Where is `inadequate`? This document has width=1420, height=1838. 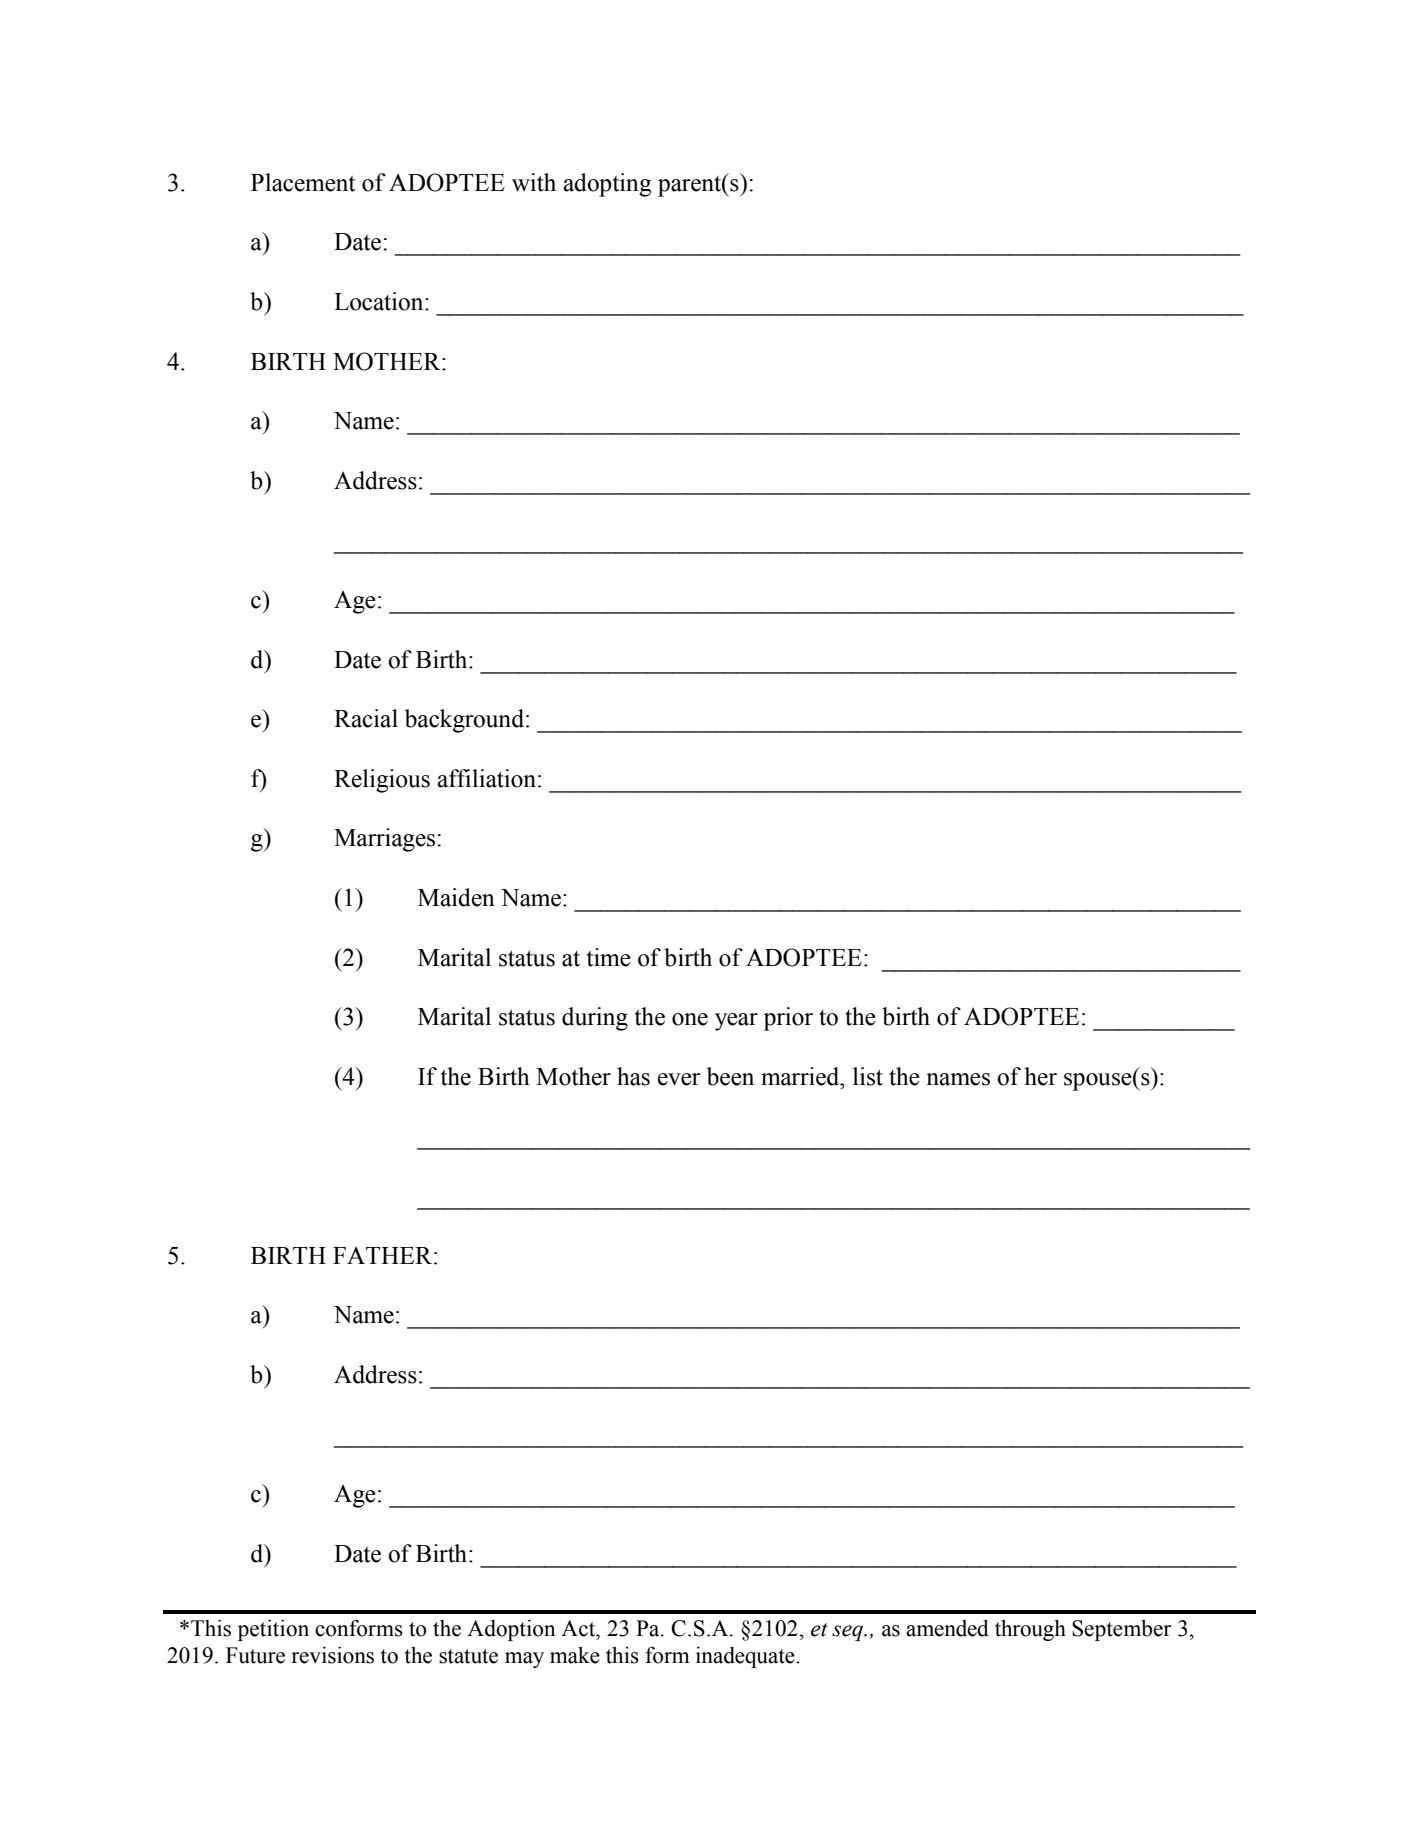 inadequate is located at coordinates (746, 1657).
